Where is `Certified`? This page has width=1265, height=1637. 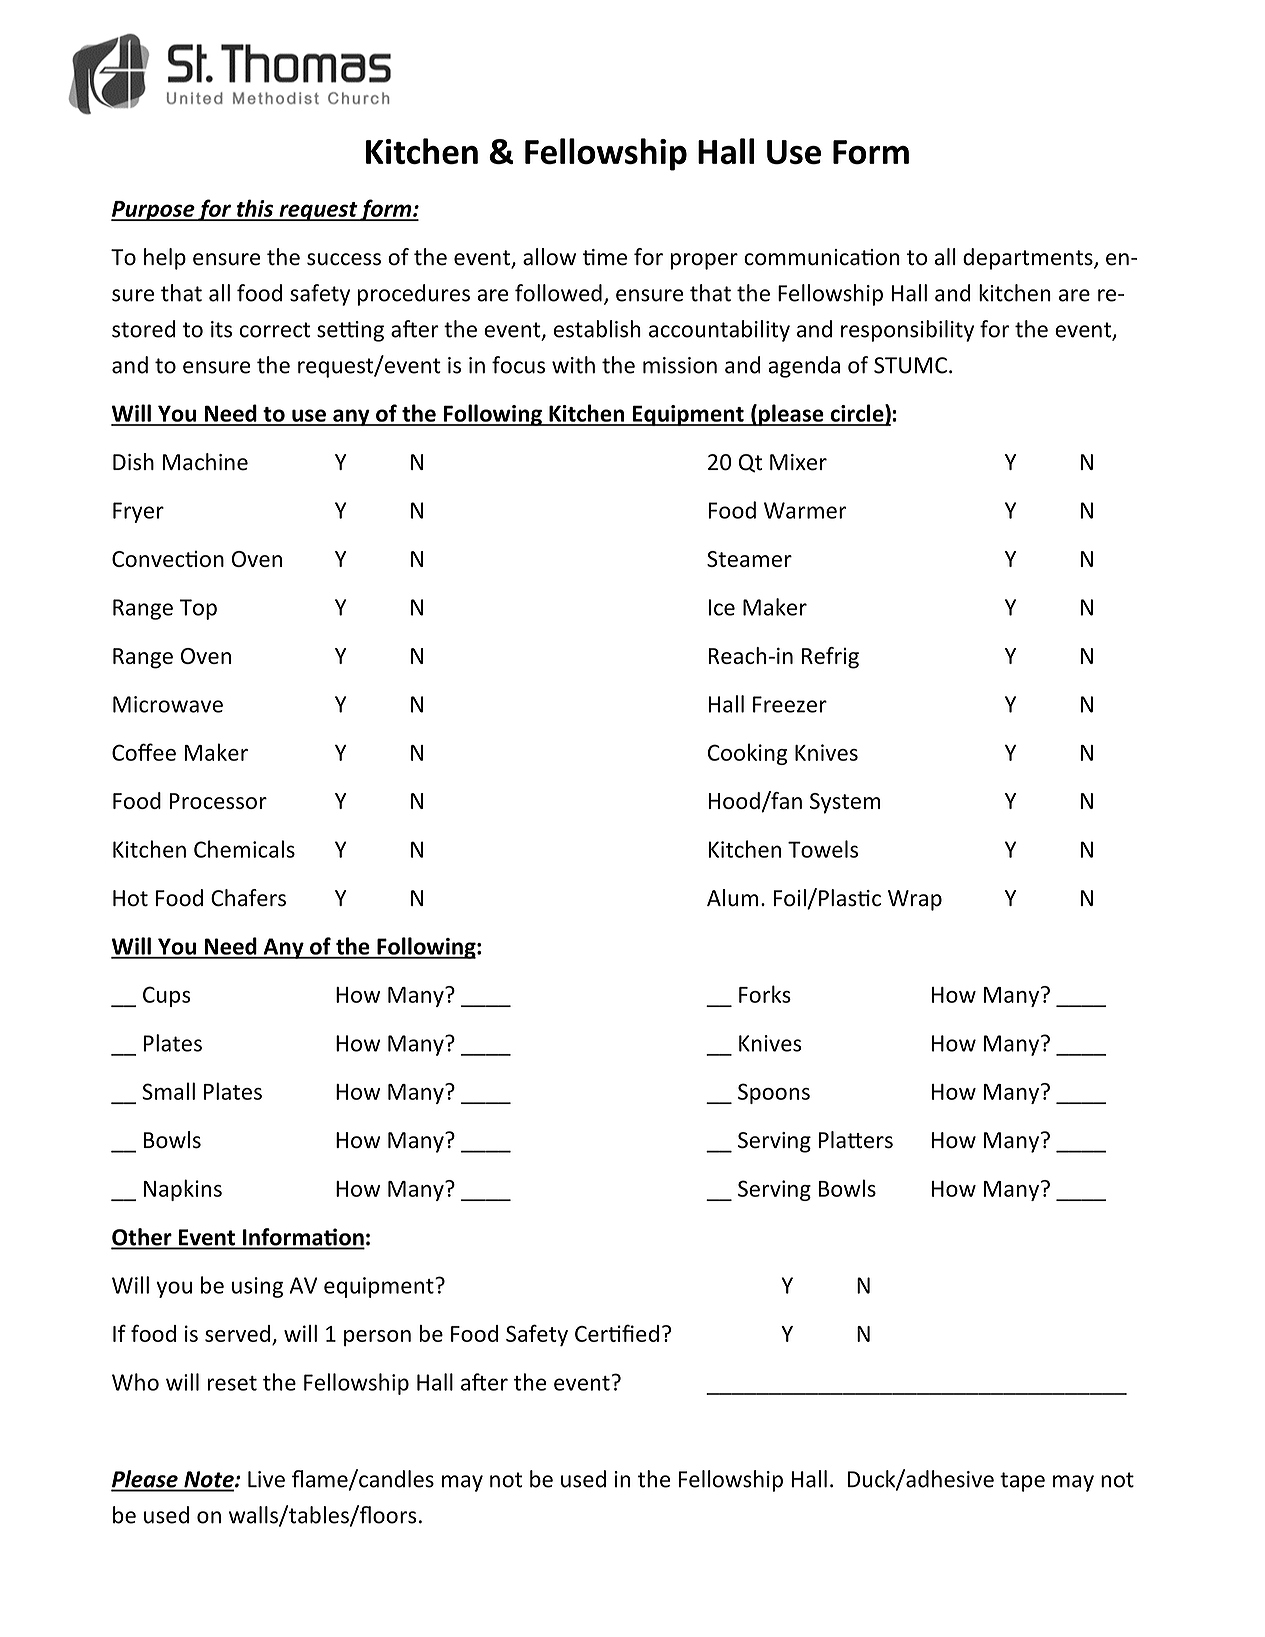
Certified is located at coordinates (617, 1333).
